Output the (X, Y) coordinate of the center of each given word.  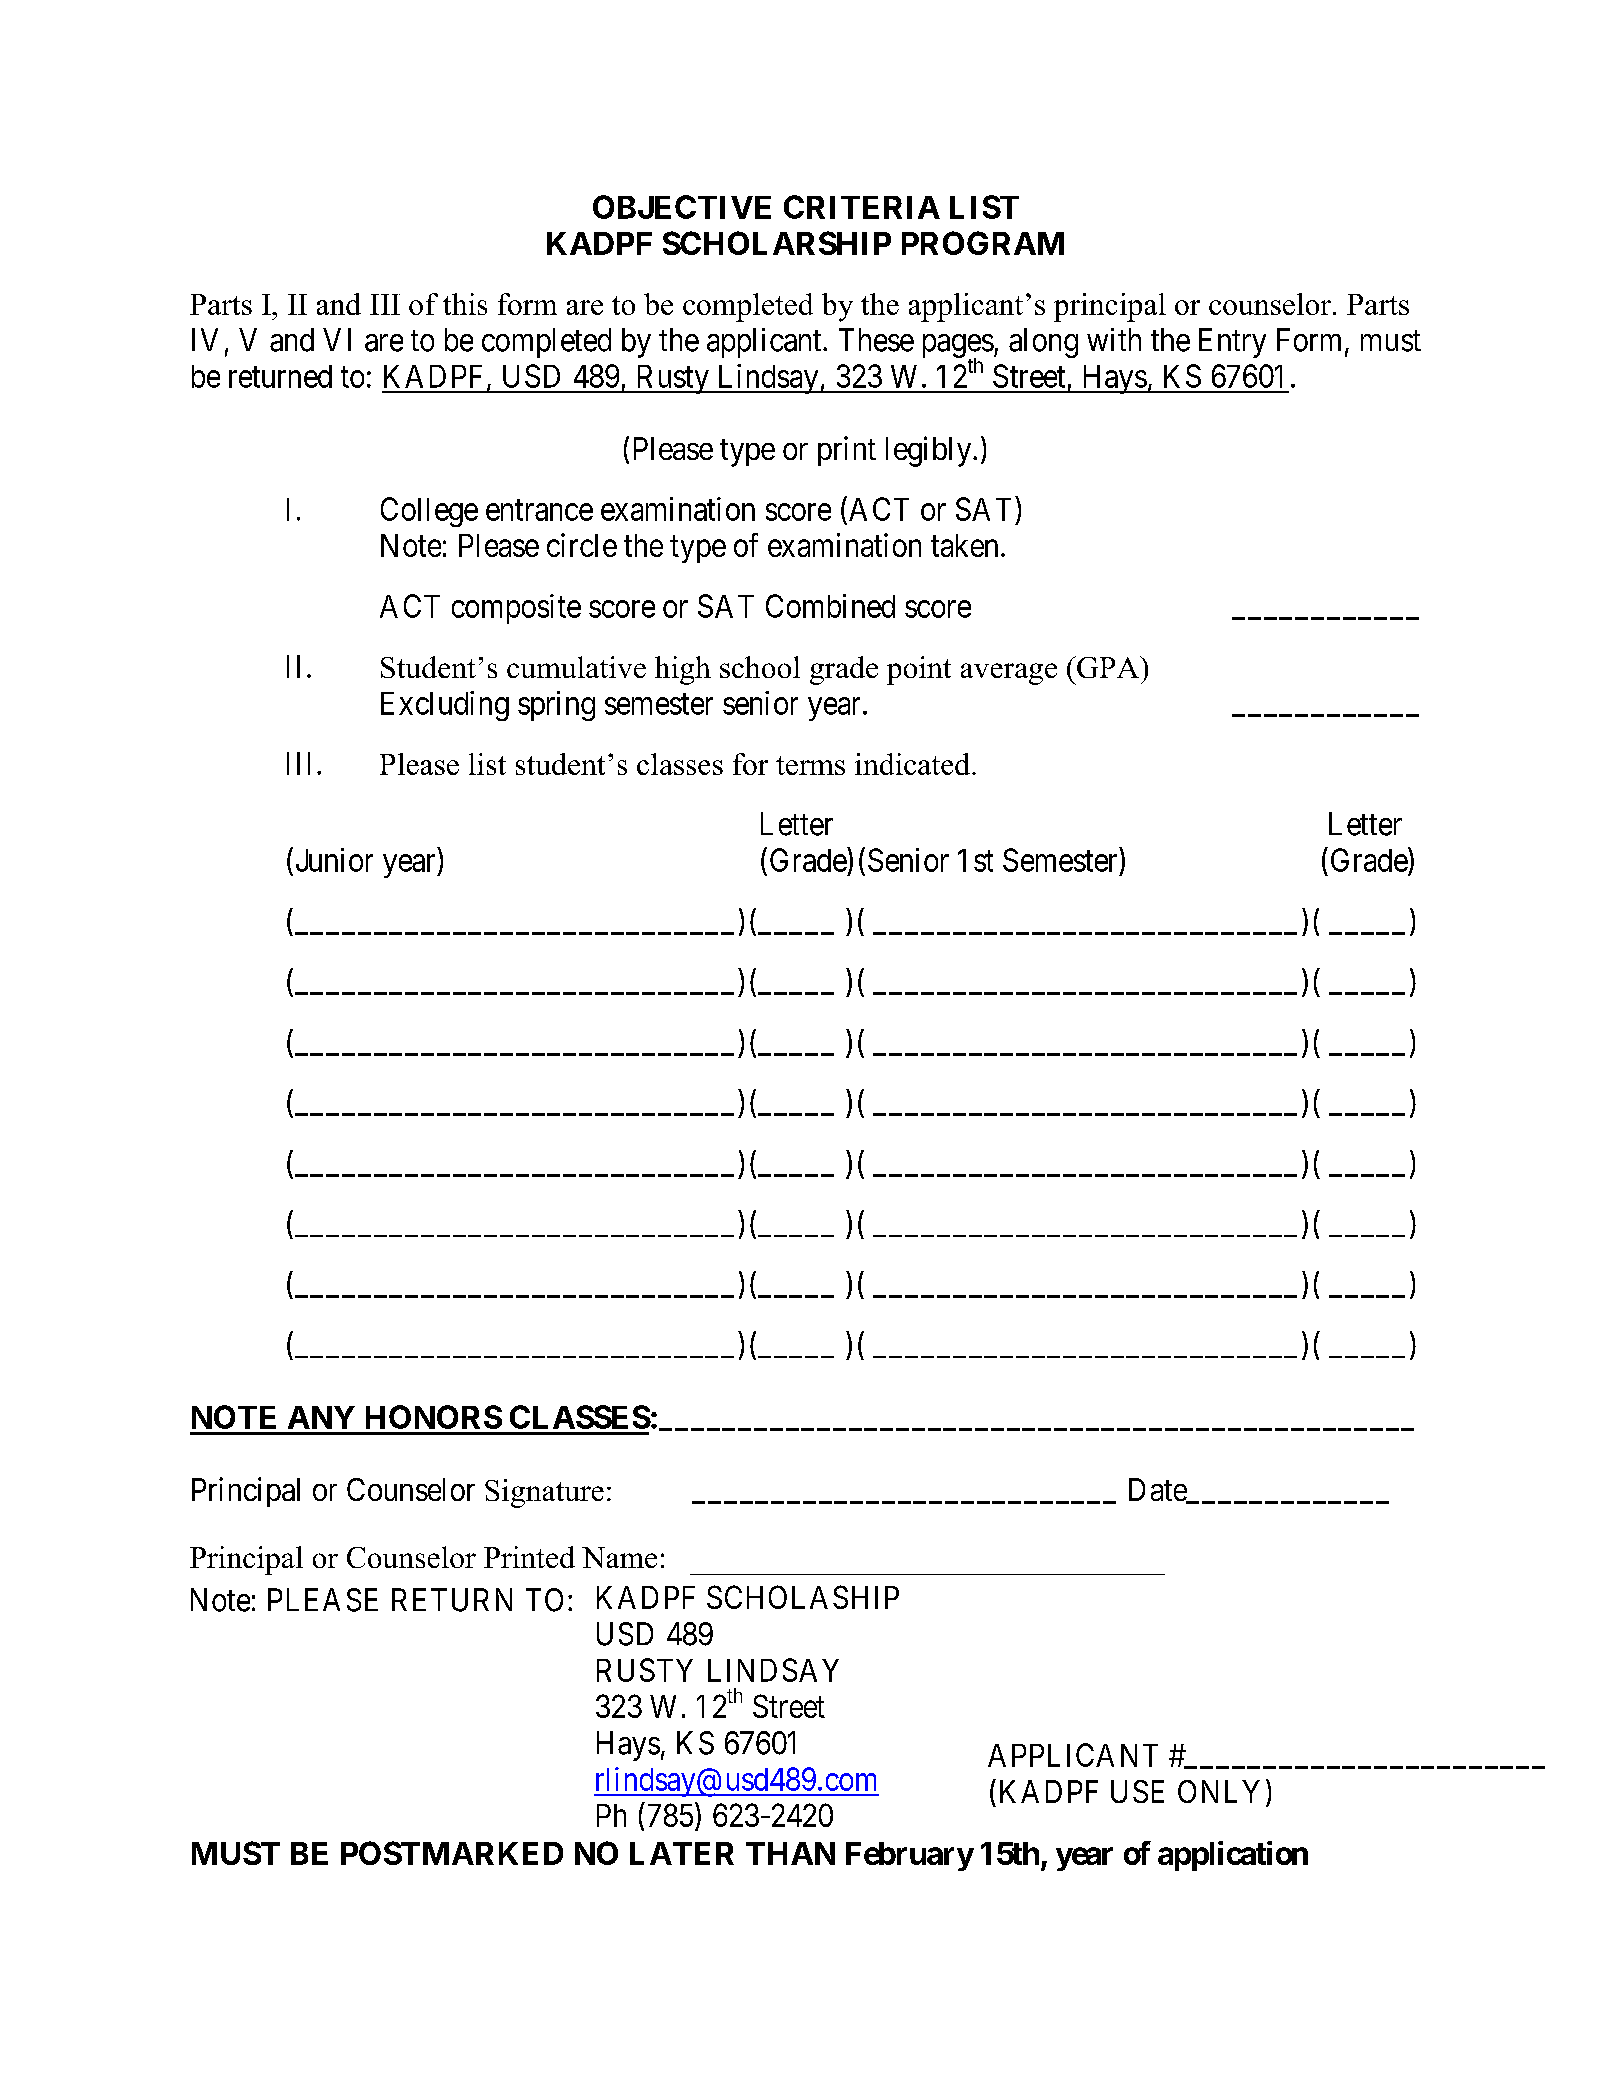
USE (1137, 1791)
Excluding (445, 706)
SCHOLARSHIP (777, 243)
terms (810, 765)
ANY (321, 1417)
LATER (682, 1853)
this (465, 304)
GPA (1108, 667)
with (1114, 339)
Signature (544, 1493)
